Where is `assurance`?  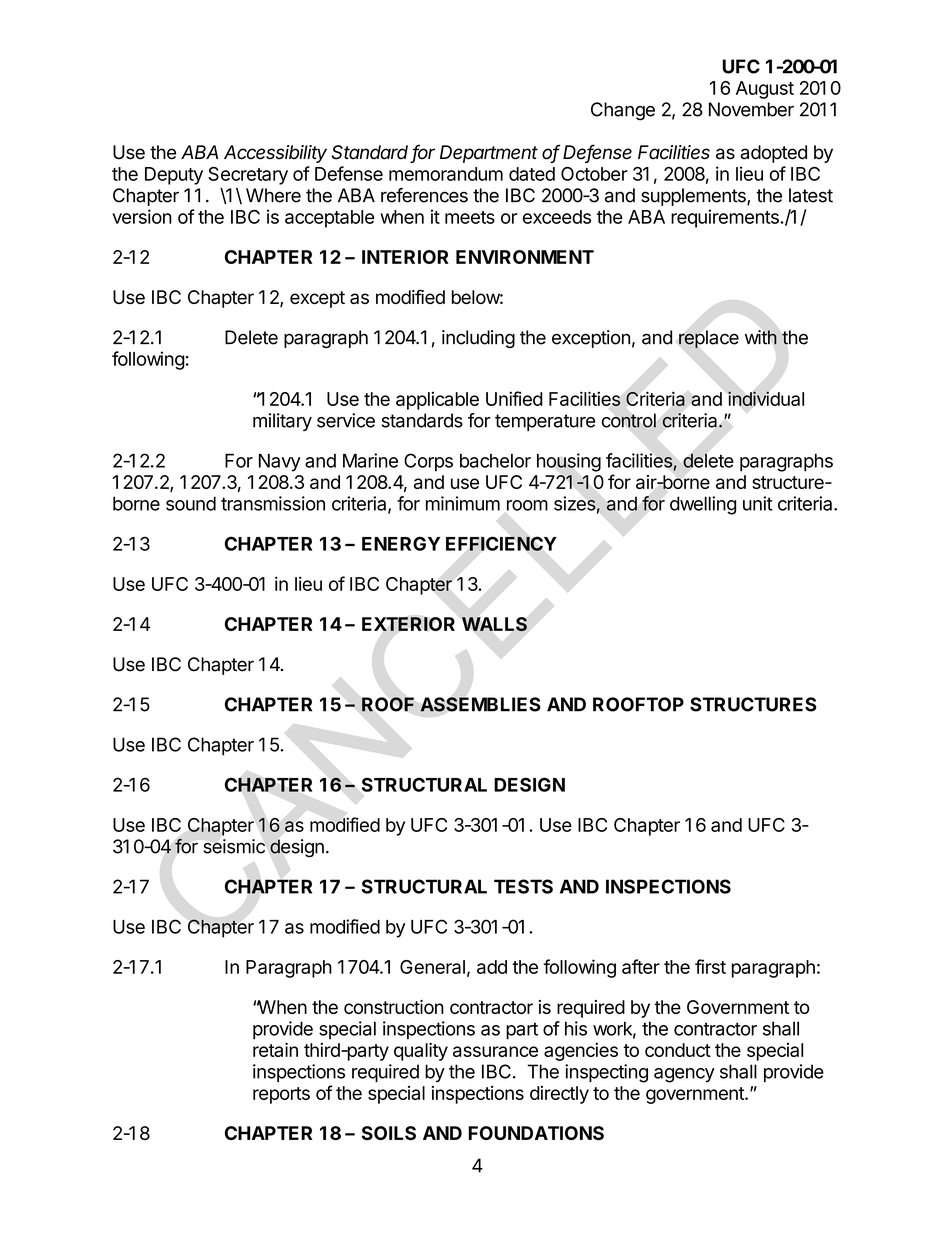 assurance is located at coordinates (495, 1051).
